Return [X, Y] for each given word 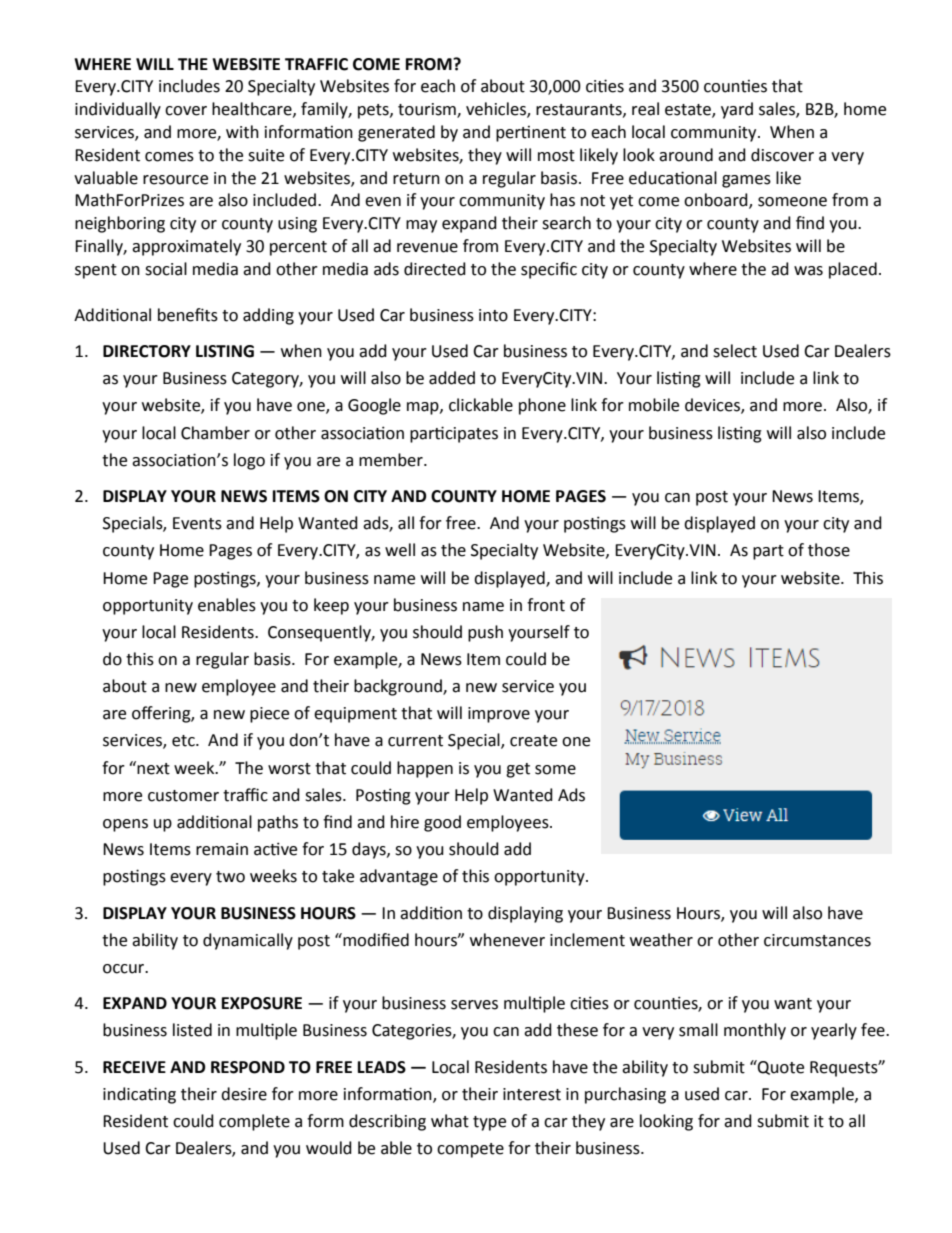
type [489, 1123]
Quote [780, 1067]
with [242, 132]
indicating [139, 1095]
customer [183, 796]
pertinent [531, 134]
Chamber [215, 433]
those [829, 550]
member [392, 460]
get [518, 770]
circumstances [817, 940]
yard [737, 110]
